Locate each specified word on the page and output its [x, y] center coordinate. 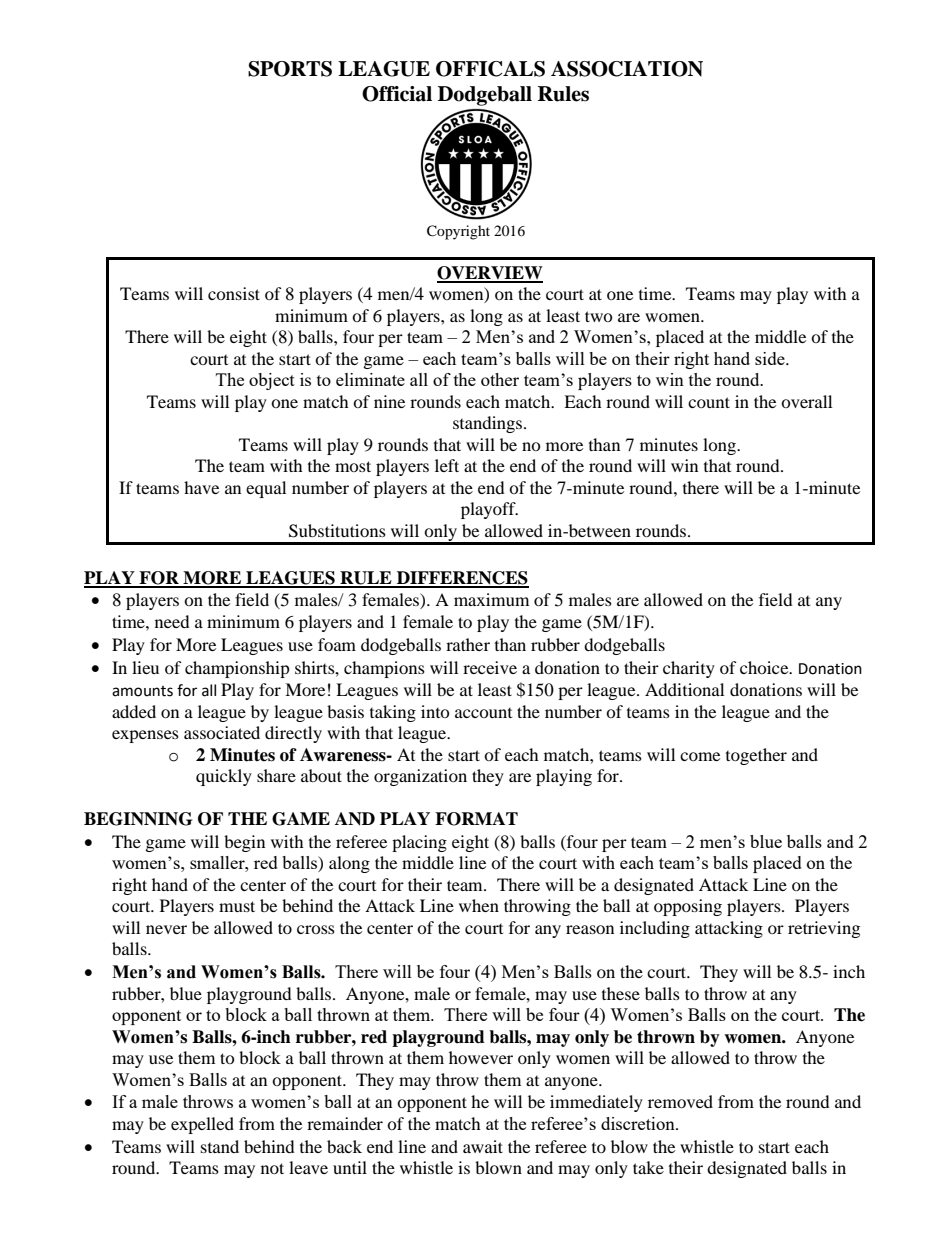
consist [234, 293]
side [771, 358]
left [447, 465]
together [756, 756]
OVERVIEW [490, 274]
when [479, 905]
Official [397, 94]
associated [222, 732]
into [435, 711]
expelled [202, 1125]
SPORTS [290, 69]
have [201, 487]
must [237, 906]
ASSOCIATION [627, 69]
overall [806, 401]
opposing [688, 907]
